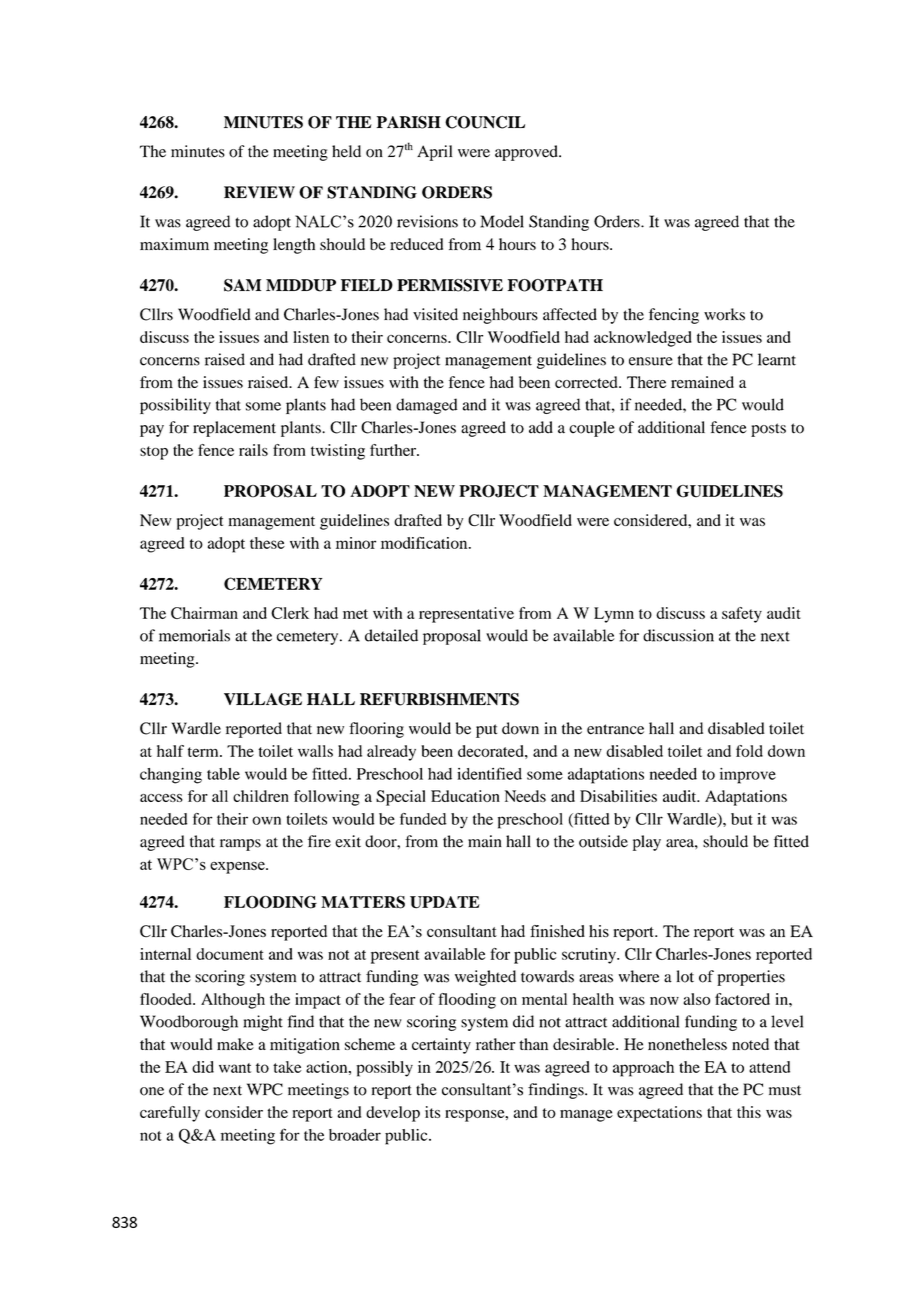 This screenshot has height=1308, width=924. Describe the element at coordinates (445, 902) in the screenshot. I see `UPDATE` at that location.
